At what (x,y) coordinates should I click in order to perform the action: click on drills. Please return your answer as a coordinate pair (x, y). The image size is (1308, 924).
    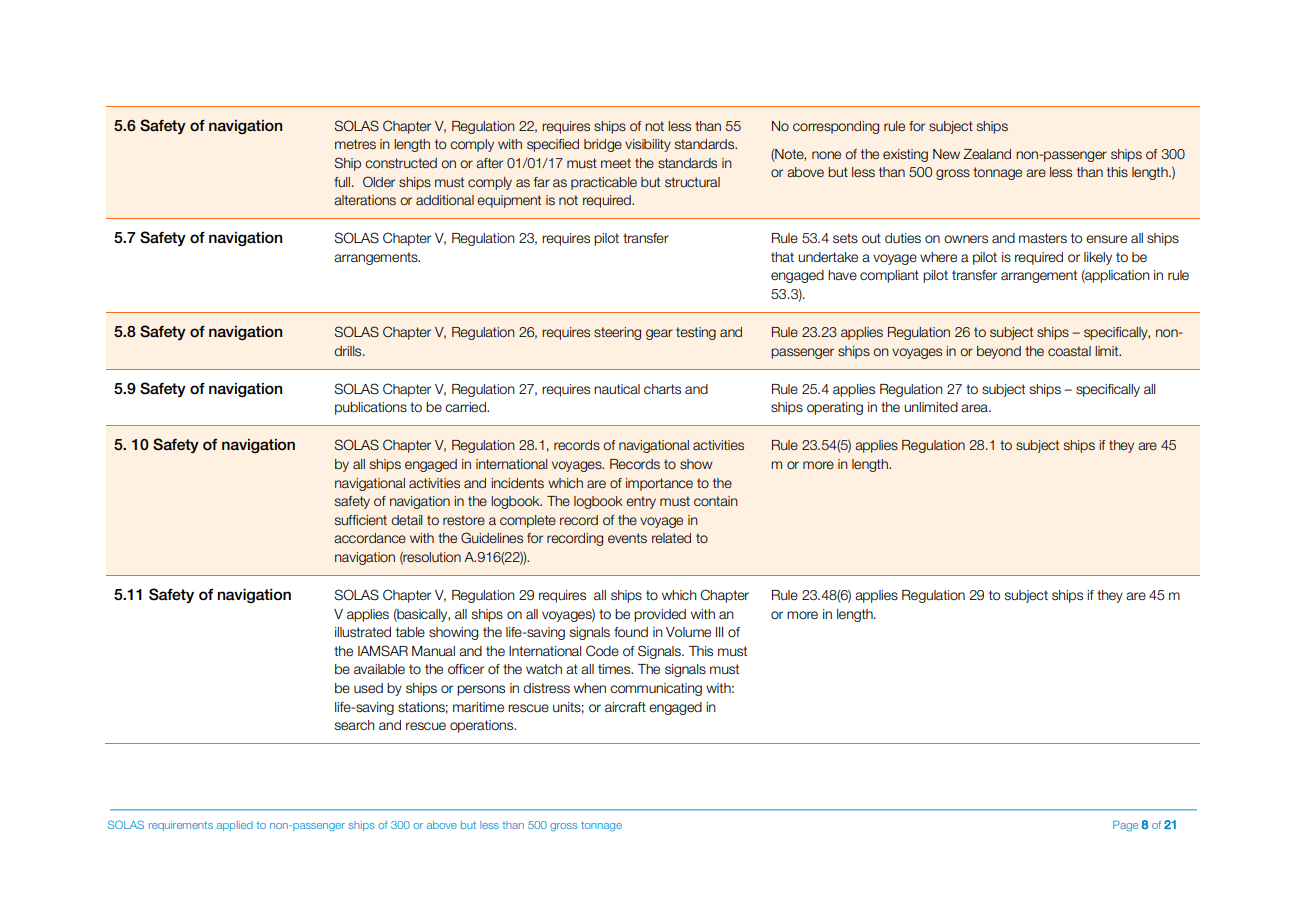
    Looking at the image, I should click on (349, 351).
